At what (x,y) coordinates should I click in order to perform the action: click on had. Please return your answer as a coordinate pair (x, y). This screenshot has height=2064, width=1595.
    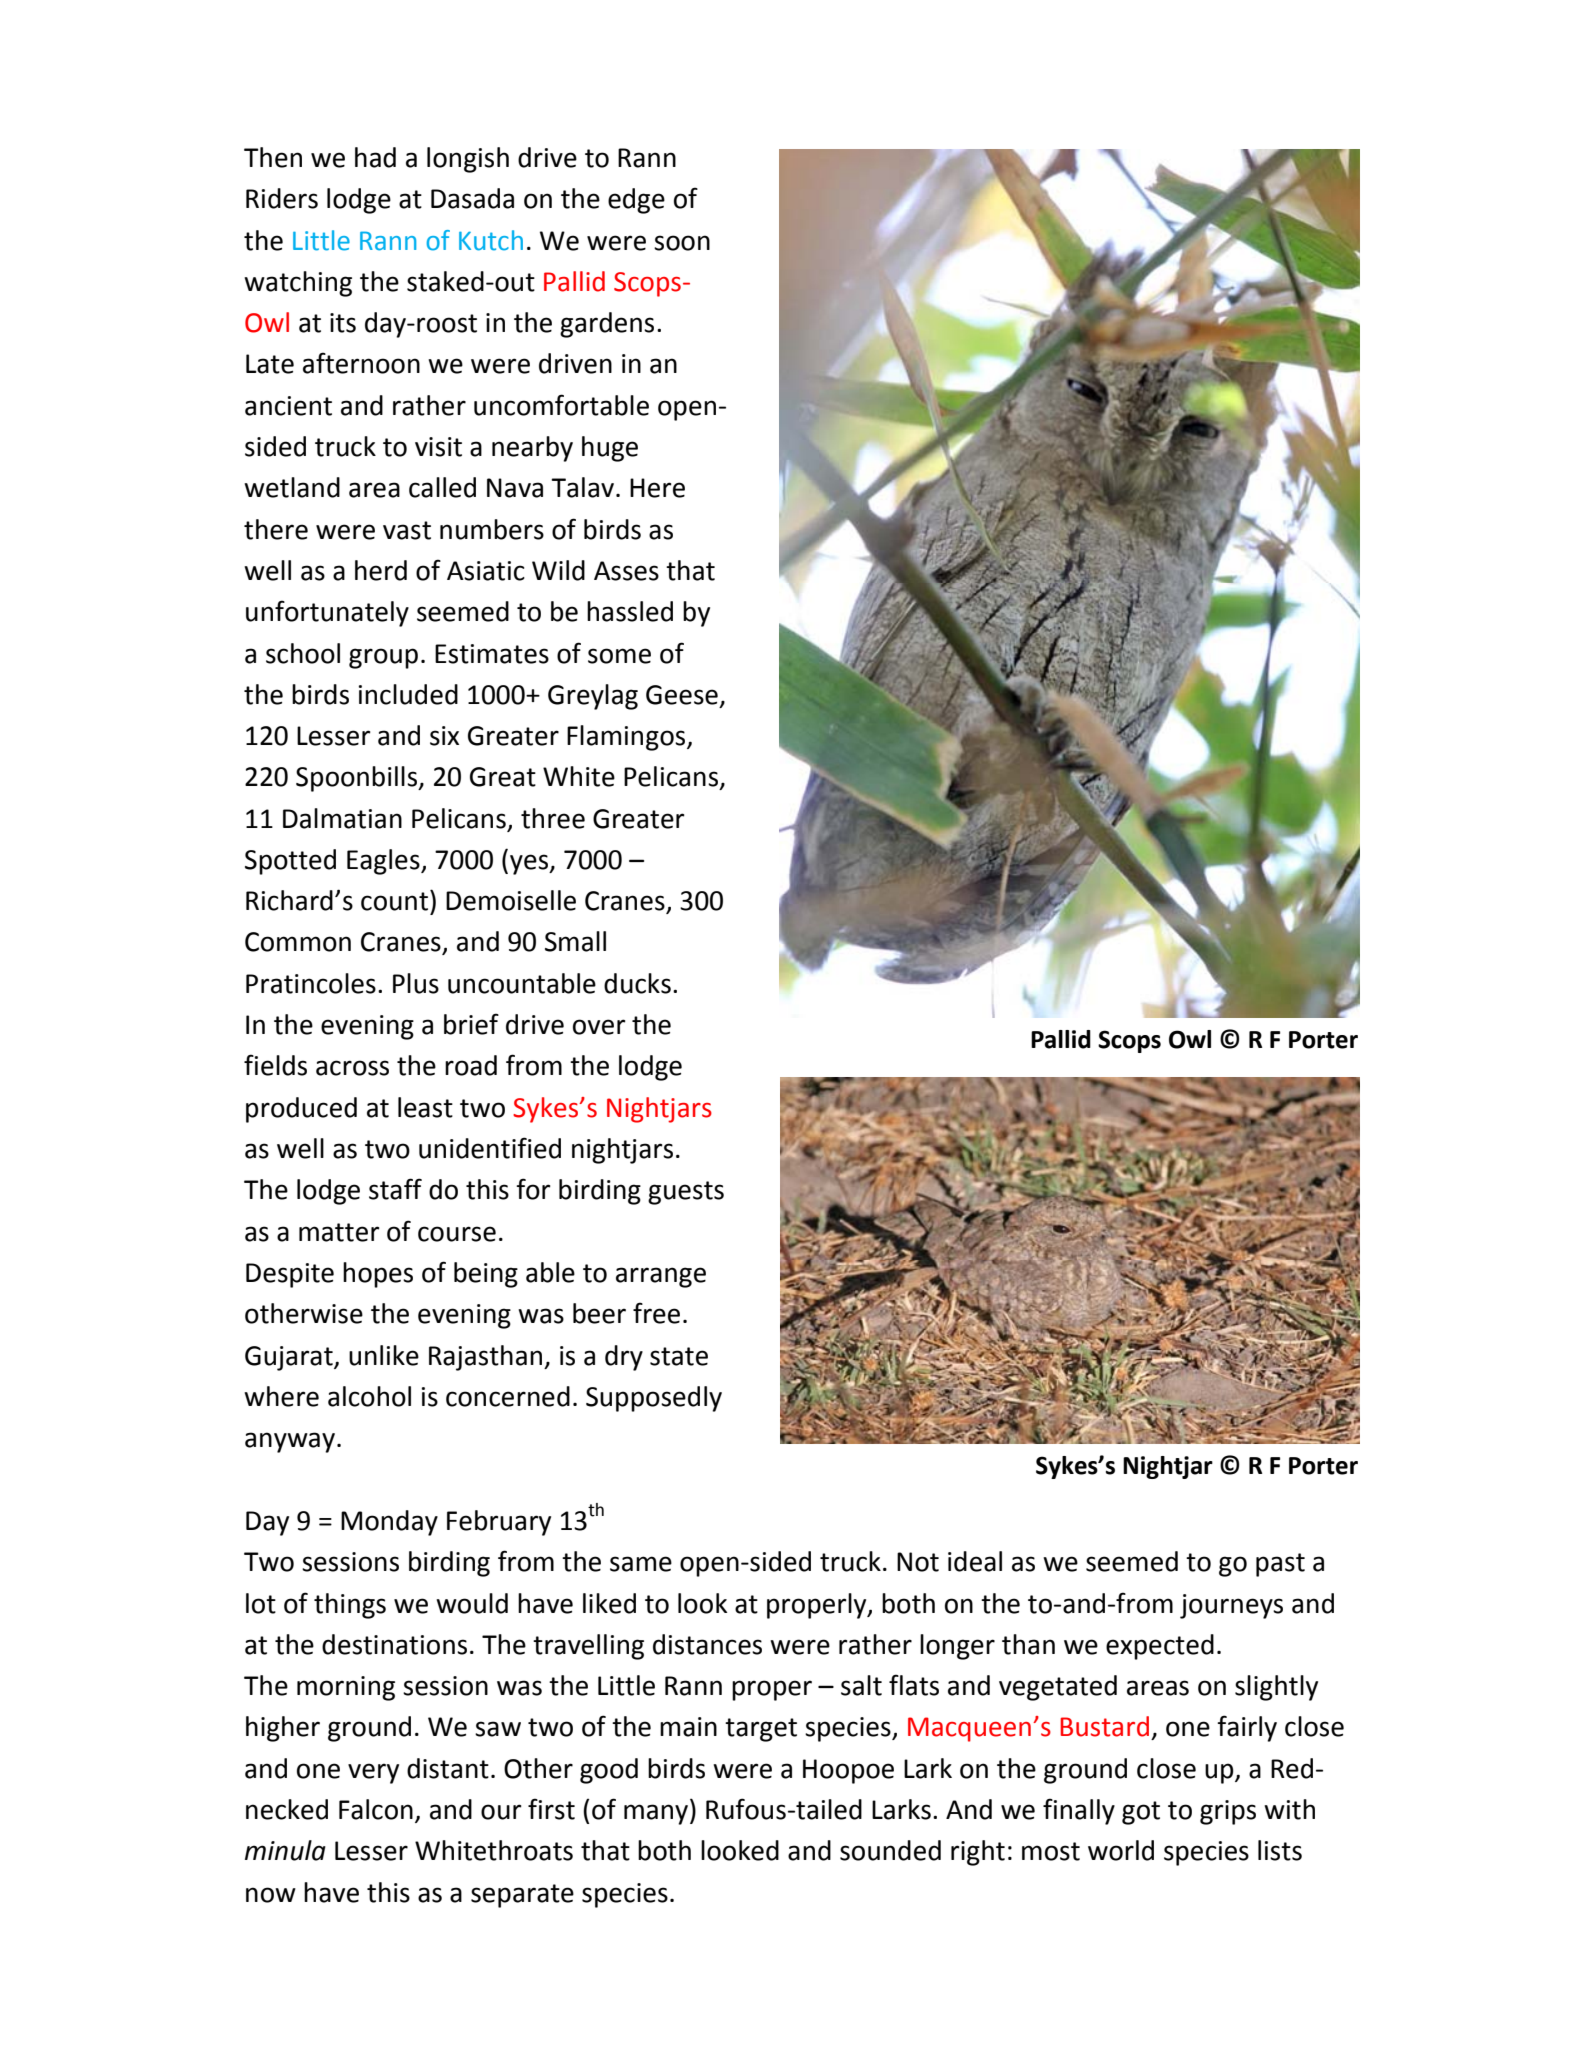
    Looking at the image, I should click on (375, 157).
